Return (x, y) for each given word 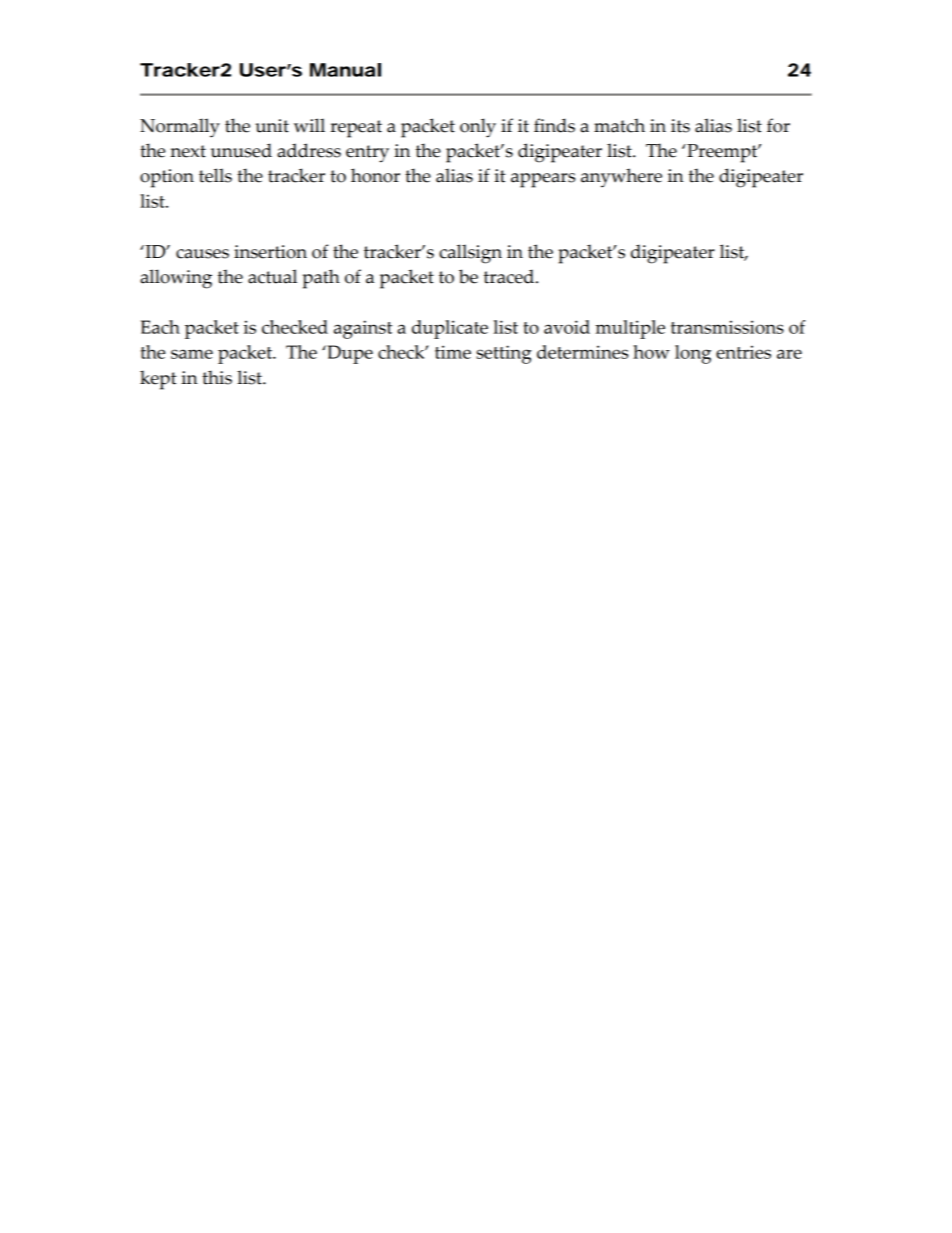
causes (202, 254)
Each (160, 327)
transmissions (727, 327)
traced (510, 276)
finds (554, 125)
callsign (470, 254)
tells (215, 175)
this (217, 377)
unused (241, 150)
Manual (345, 70)
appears (543, 180)
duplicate (450, 329)
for (778, 125)
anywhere (621, 177)
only (478, 128)
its (680, 126)
